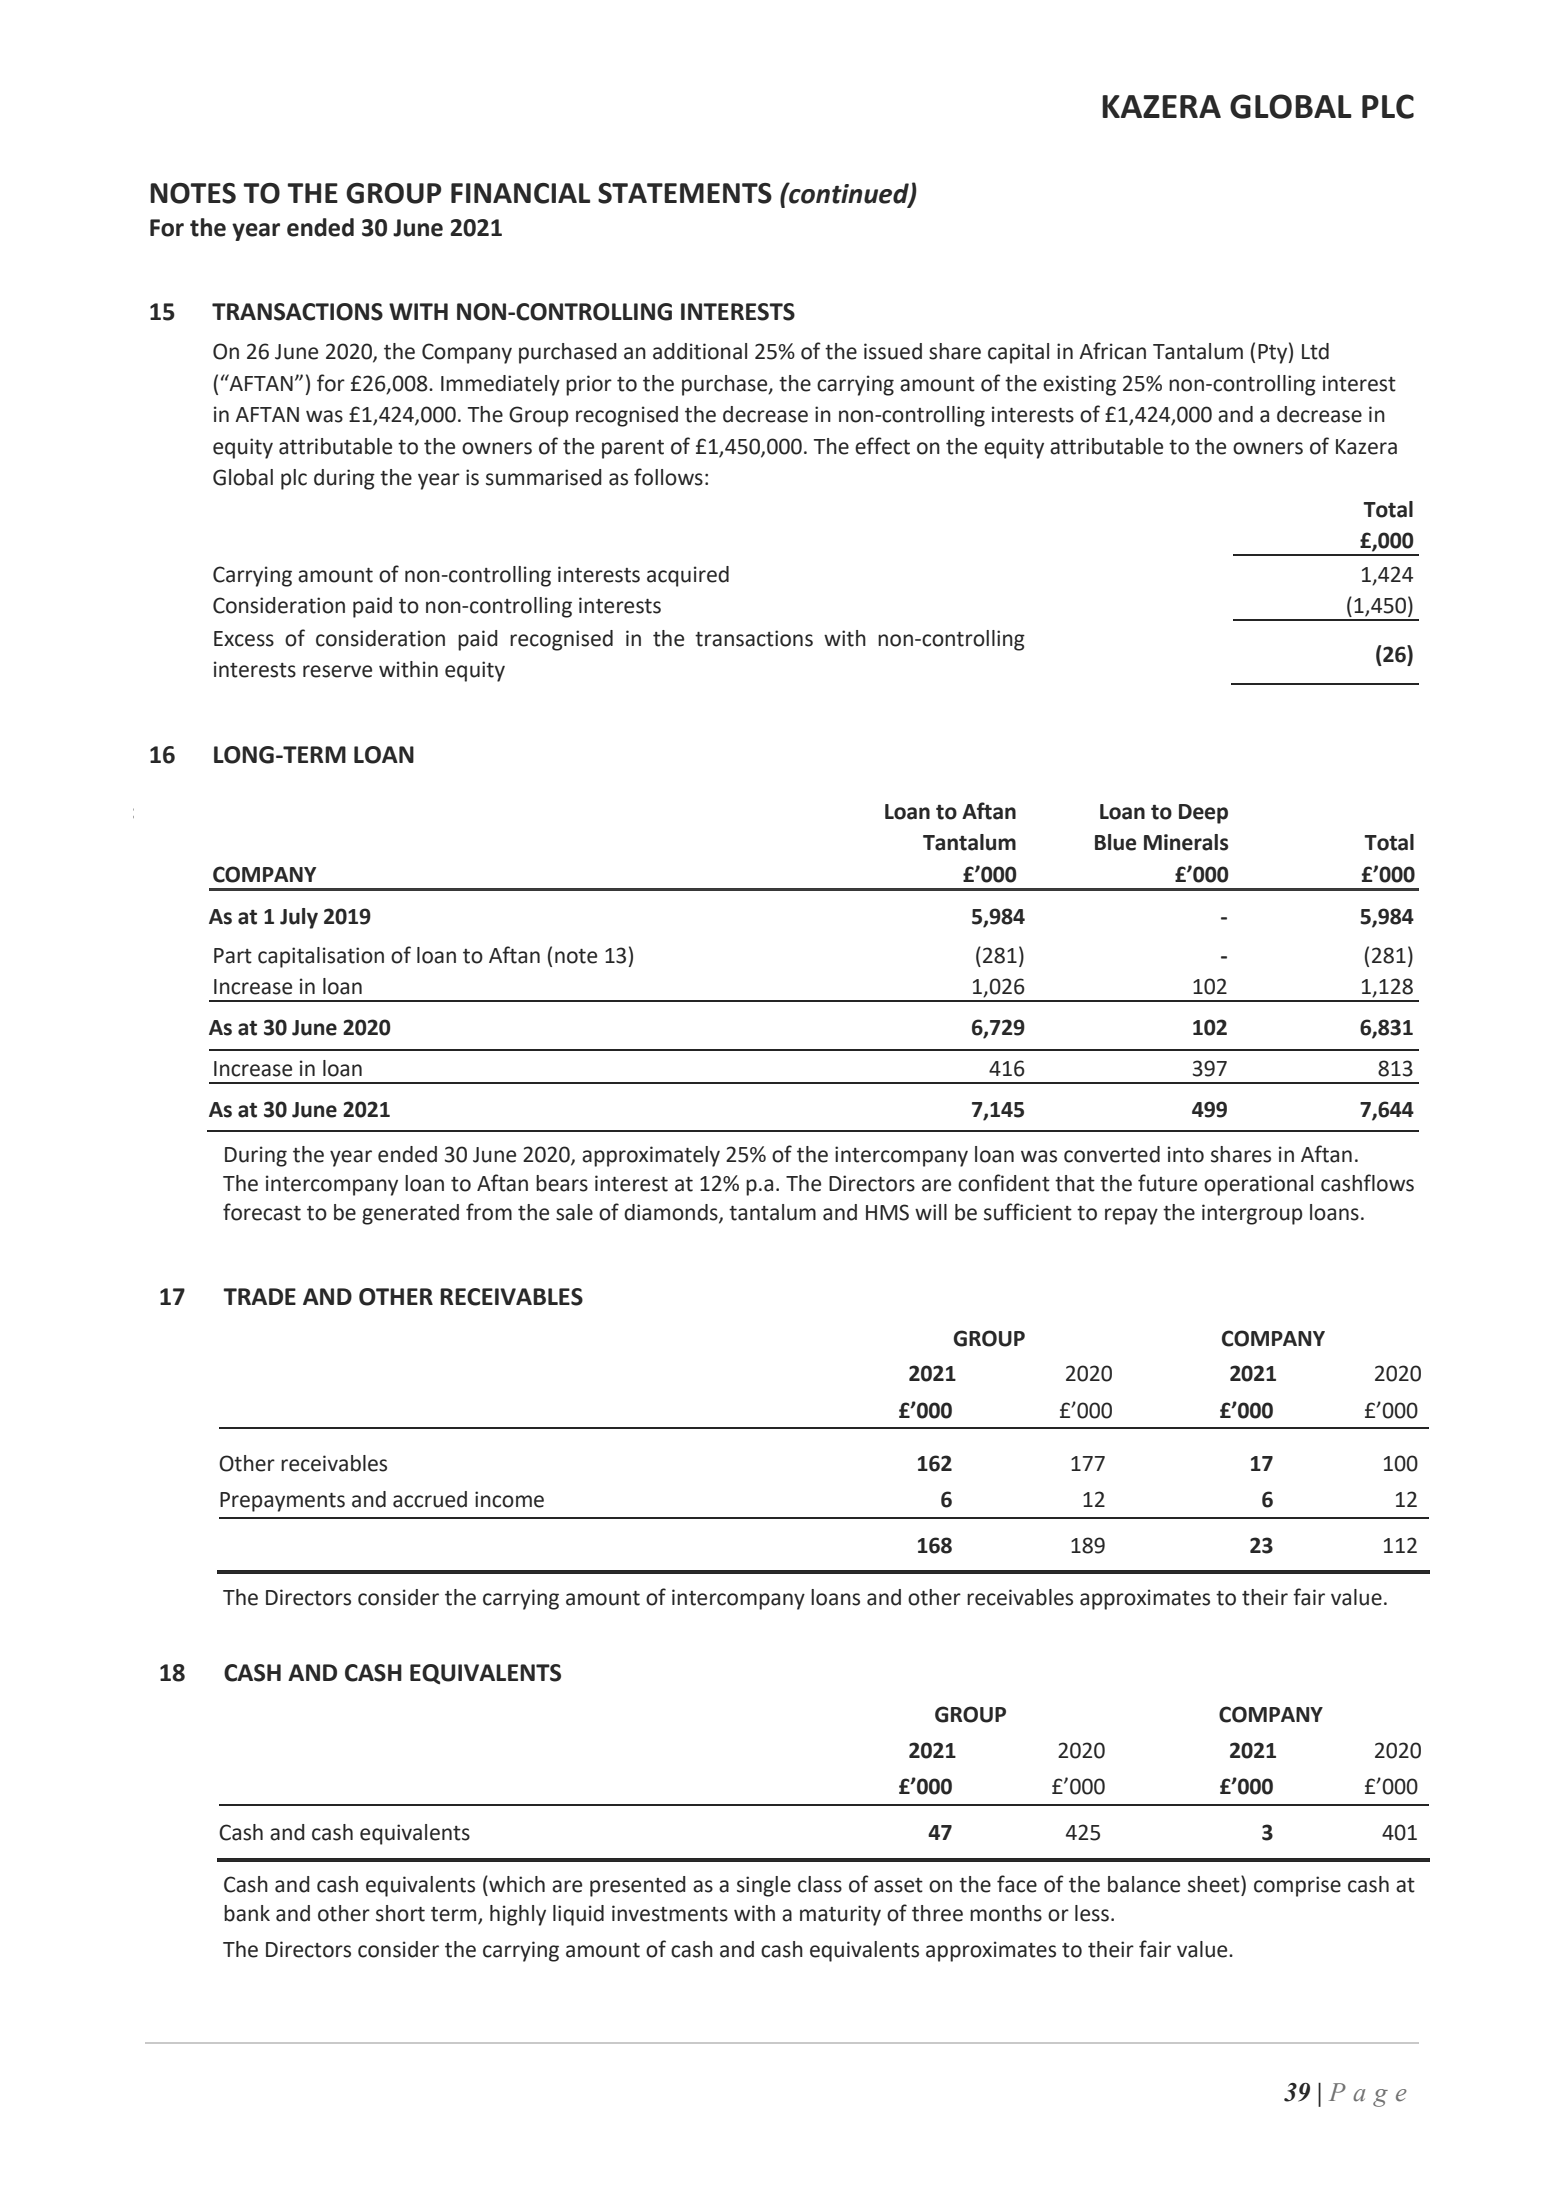 The width and height of the image is (1563, 2211). I want to click on single, so click(764, 1886).
